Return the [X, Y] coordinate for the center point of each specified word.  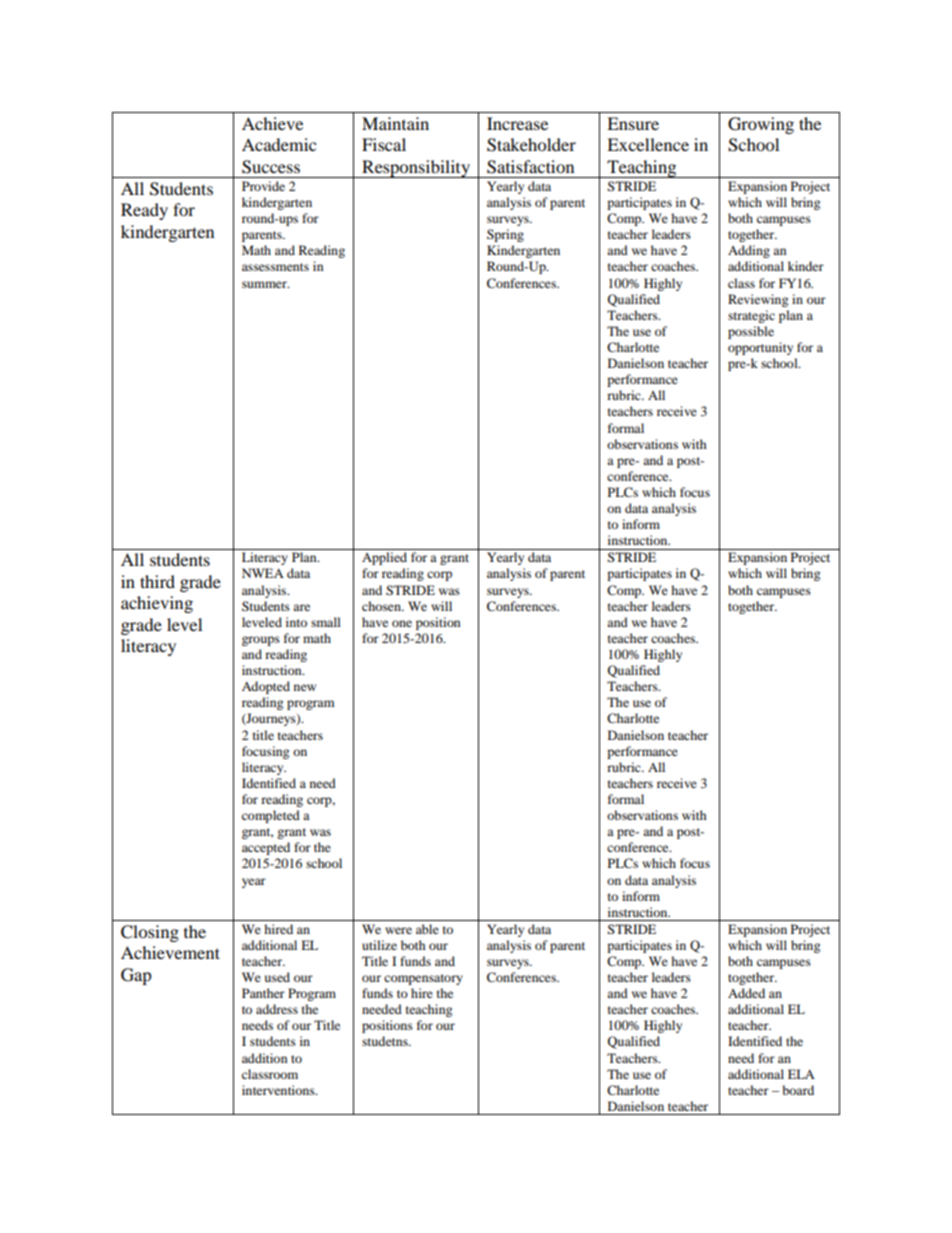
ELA [801, 1074]
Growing [761, 125]
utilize [379, 945]
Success [271, 167]
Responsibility [416, 169]
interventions [279, 1090]
